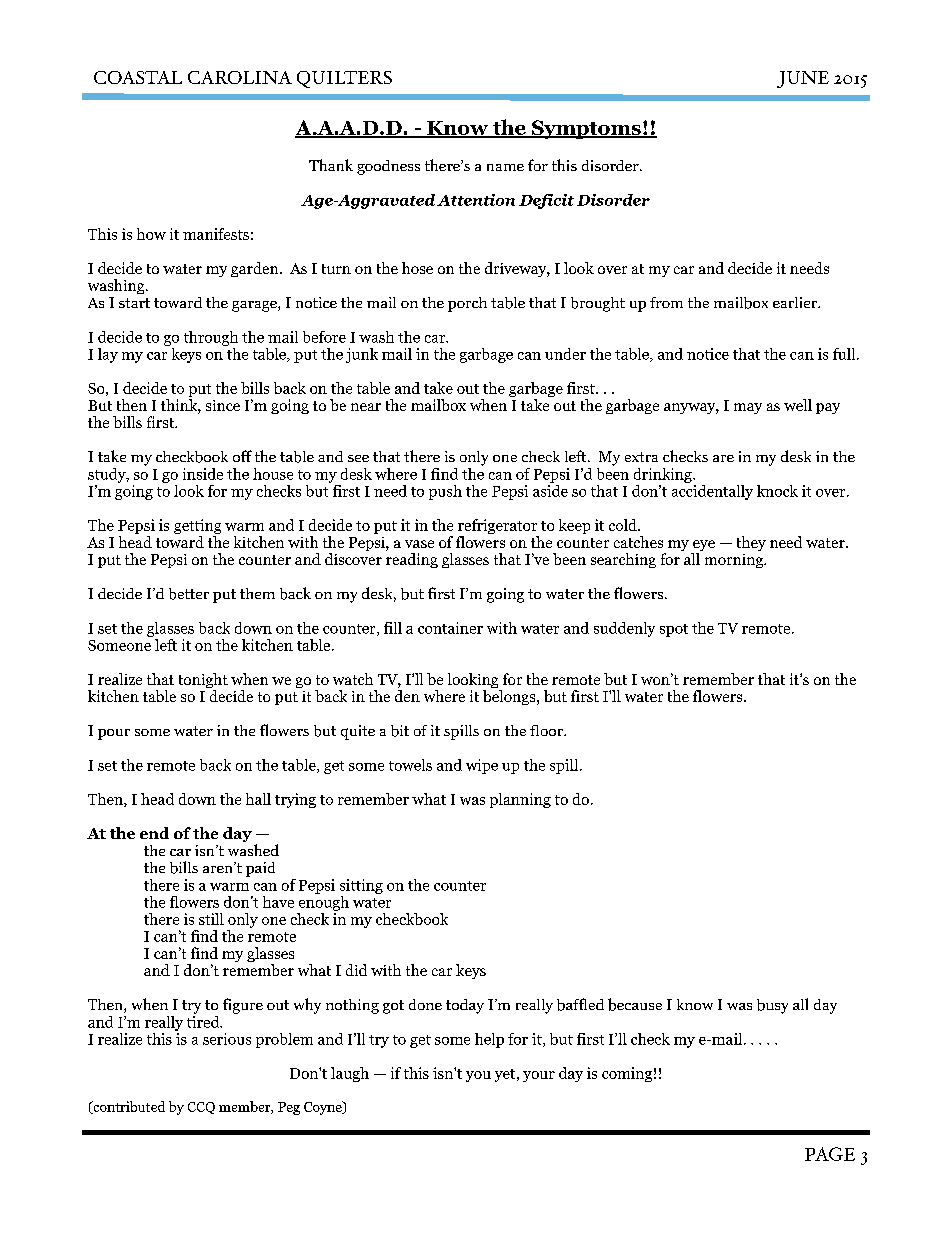 This screenshot has height=1233, width=952. What do you see at coordinates (803, 79) in the screenshot?
I see `JUNE` at bounding box center [803, 79].
